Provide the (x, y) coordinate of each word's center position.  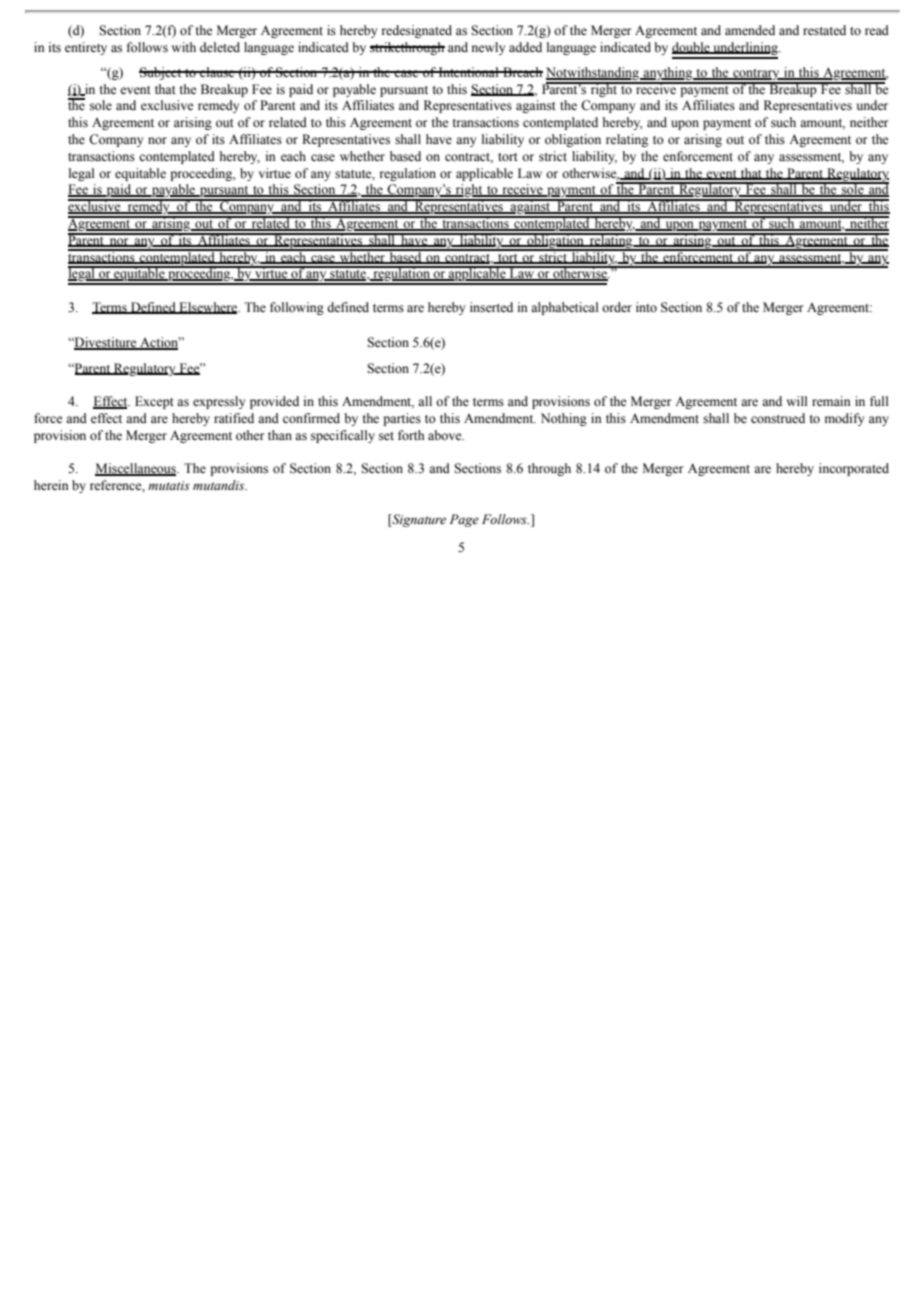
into (646, 307)
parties (402, 419)
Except (154, 402)
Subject (161, 73)
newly (488, 48)
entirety (86, 48)
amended (750, 30)
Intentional (469, 72)
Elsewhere (208, 308)
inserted (491, 307)
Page (464, 520)
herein (51, 485)
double (692, 48)
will (796, 401)
